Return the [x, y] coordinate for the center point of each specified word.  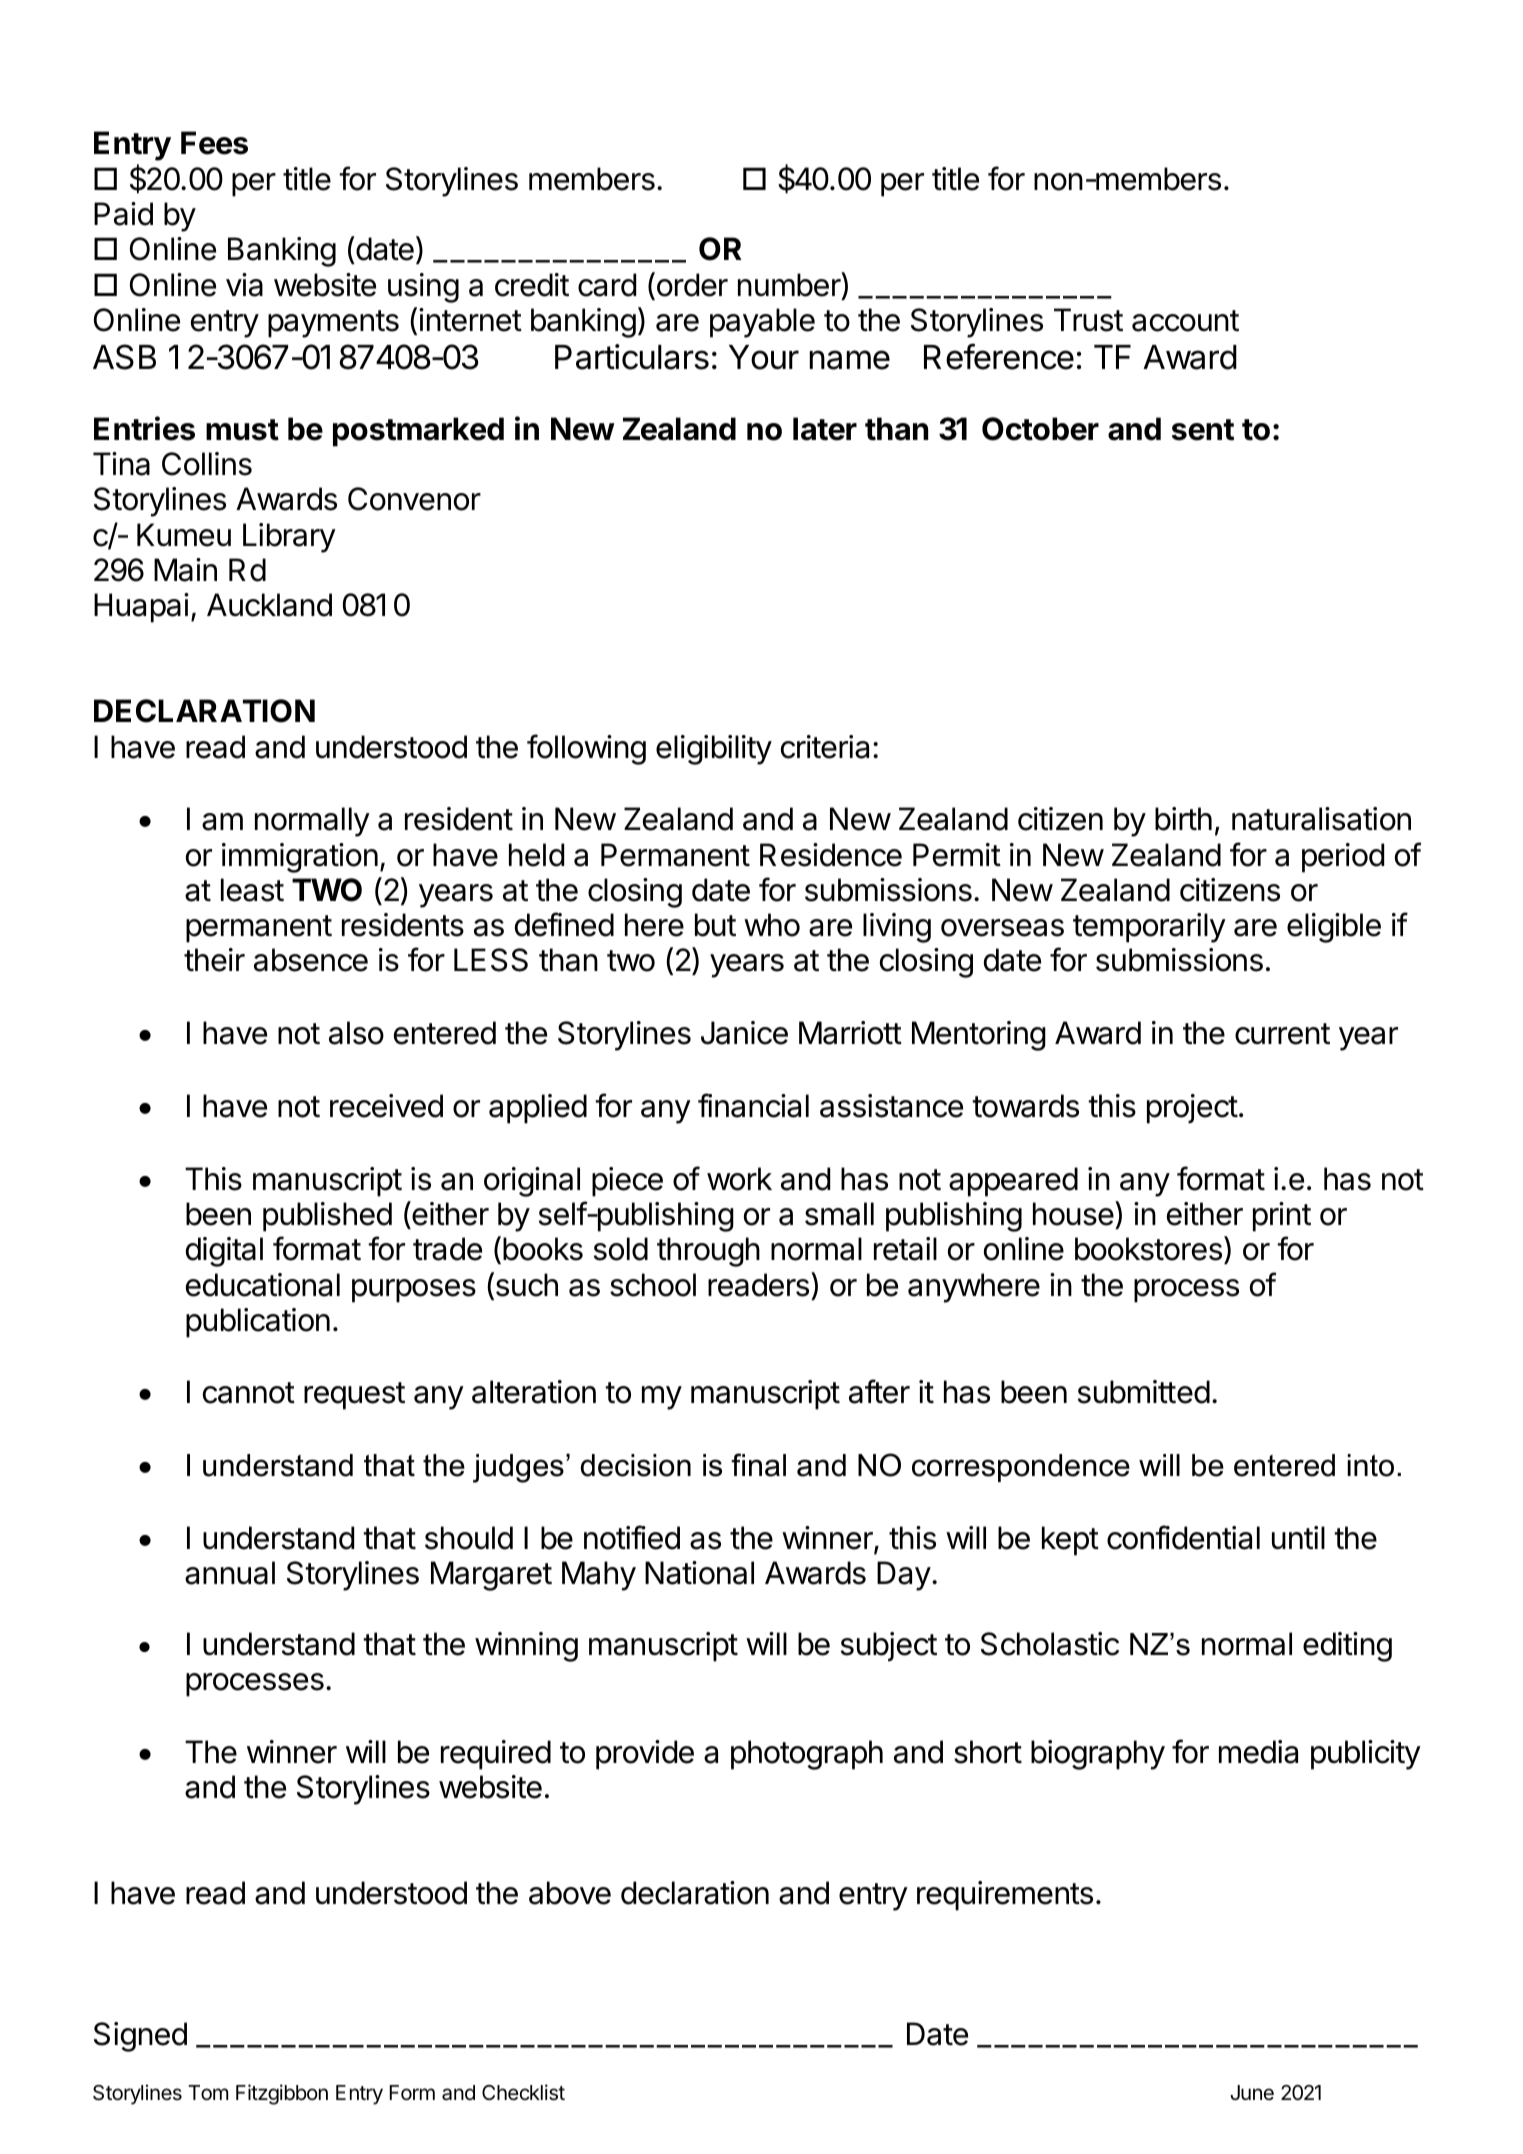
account [1185, 321]
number [790, 284]
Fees [214, 143]
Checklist [523, 2092]
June [1252, 2093]
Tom [208, 2093]
